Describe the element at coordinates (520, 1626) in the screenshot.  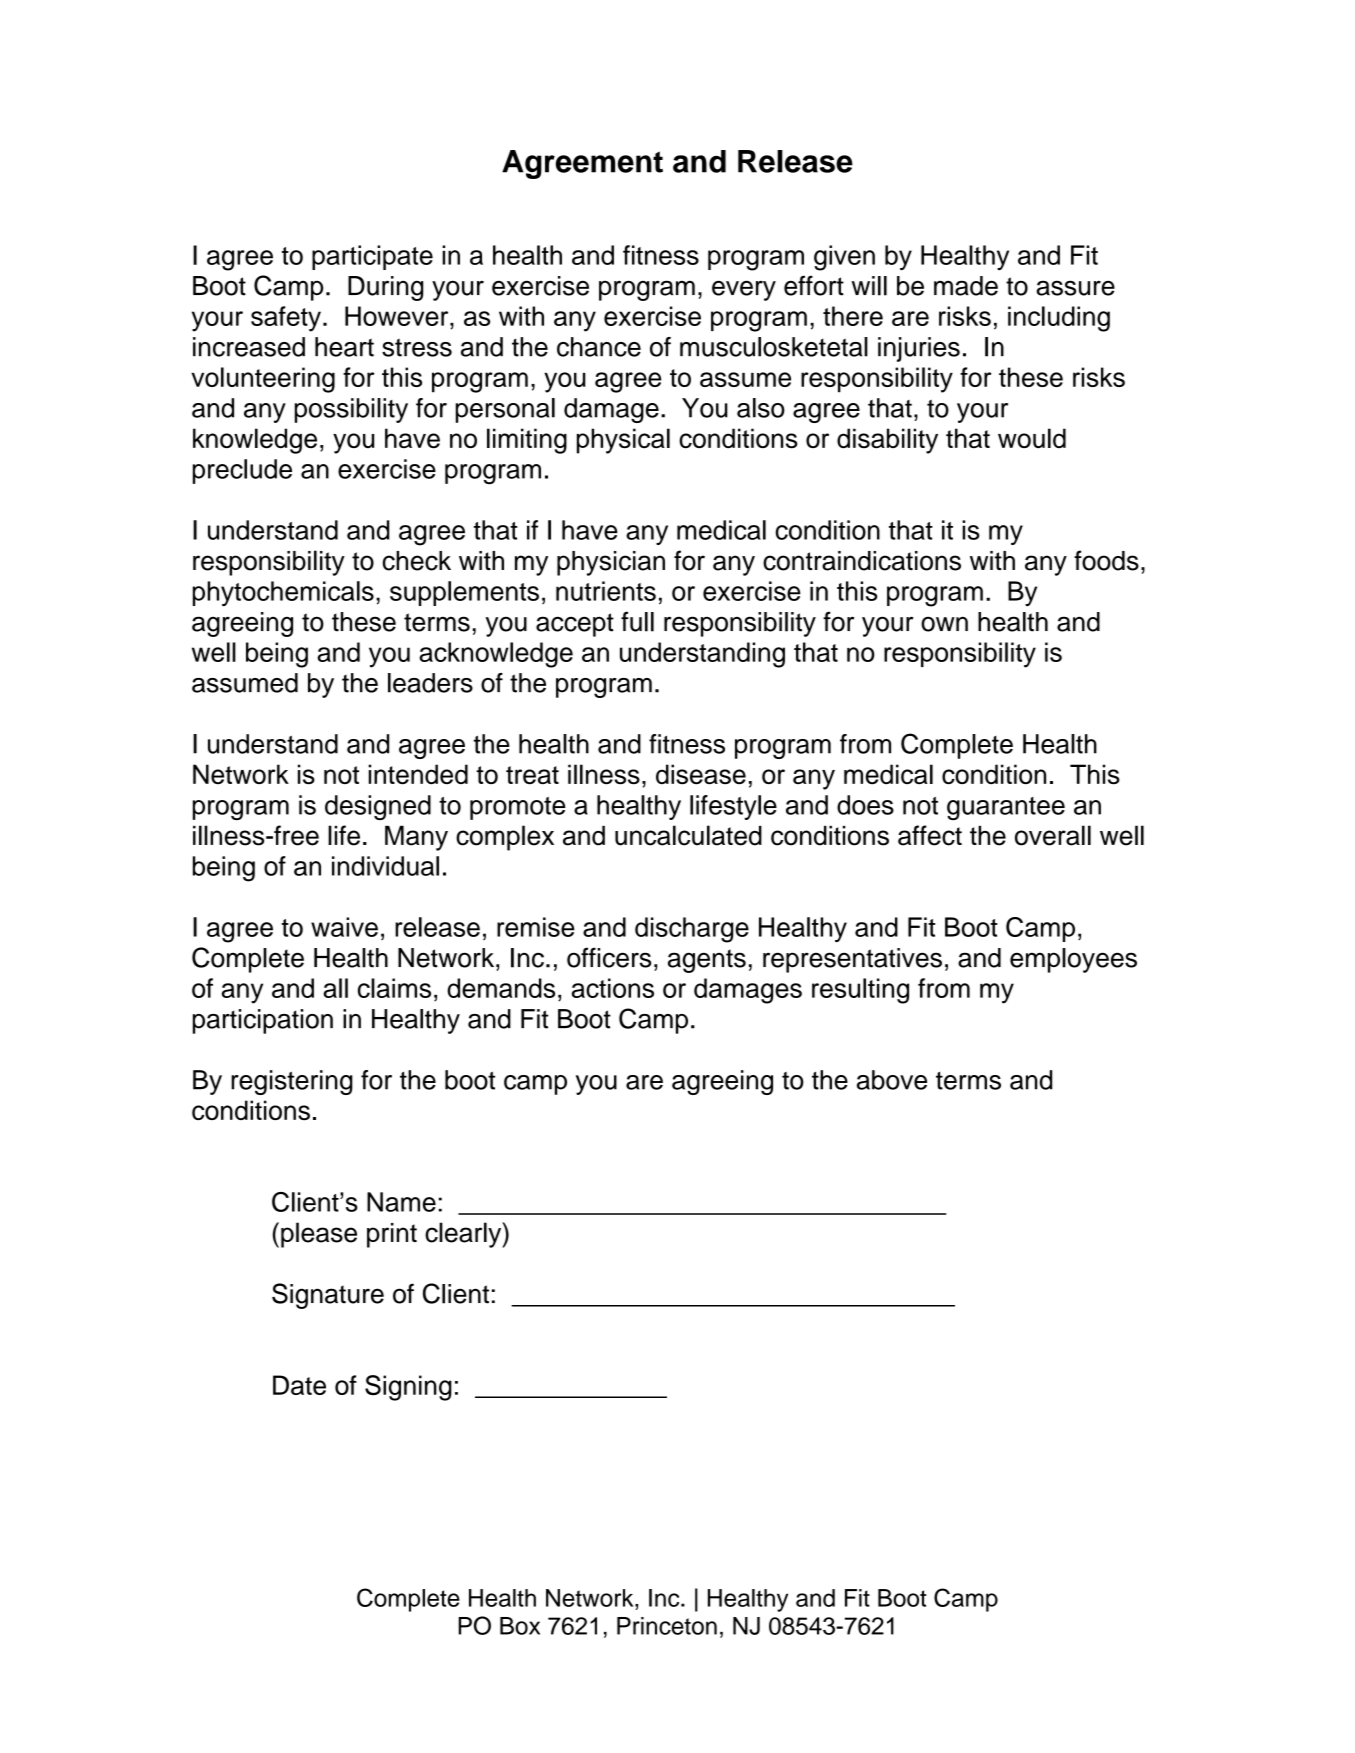
I see `Box` at that location.
